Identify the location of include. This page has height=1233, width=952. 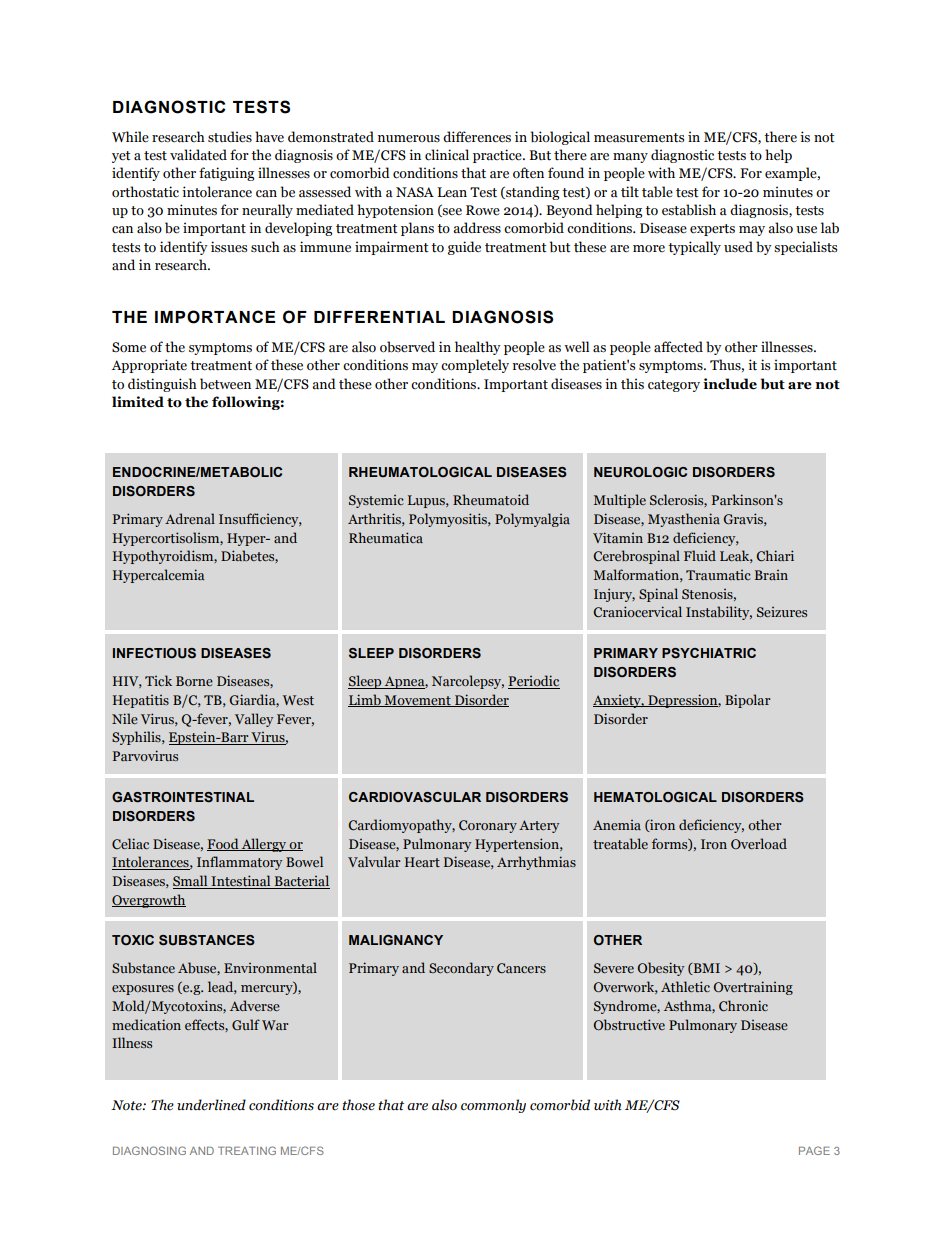
(730, 384).
